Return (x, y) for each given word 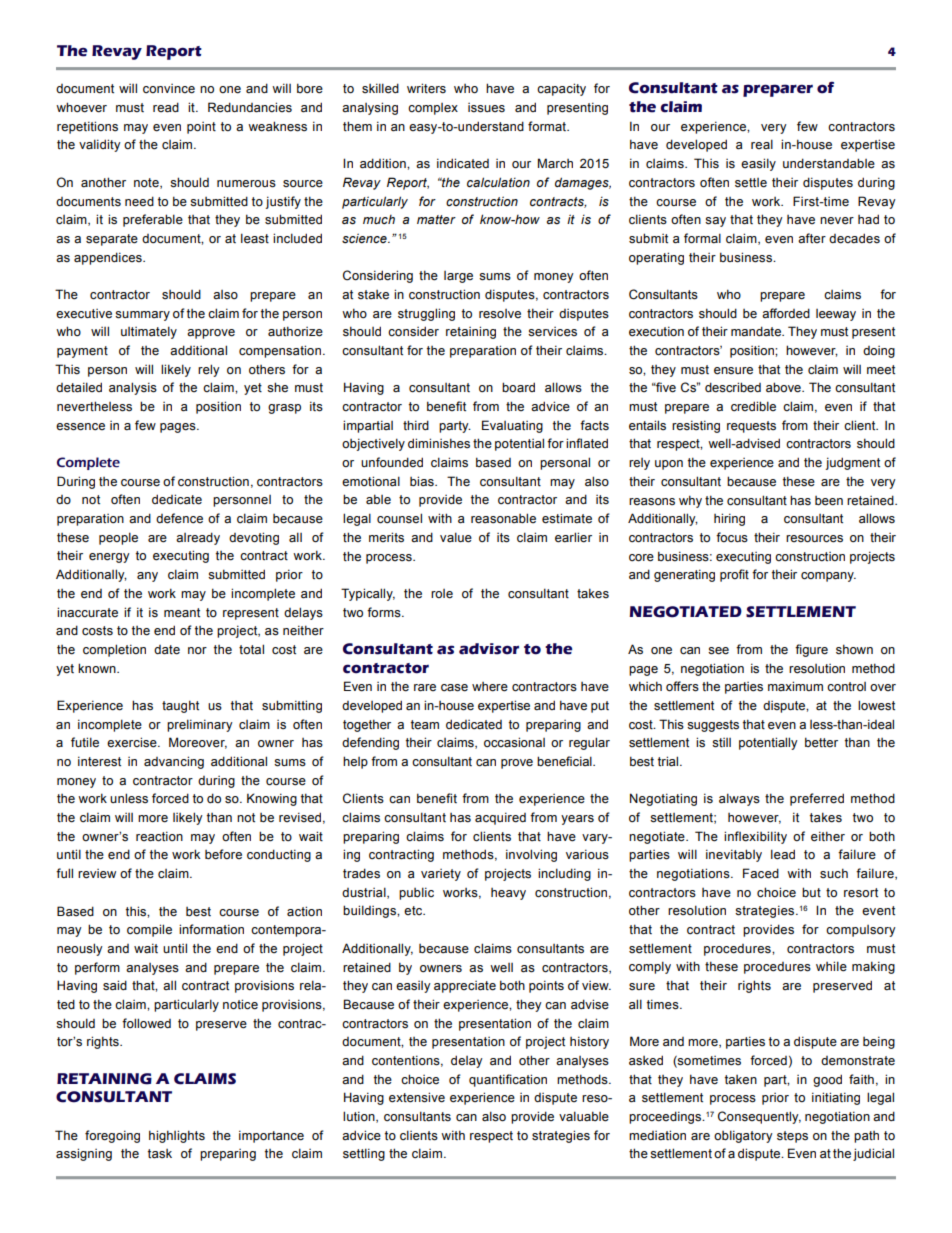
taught (180, 706)
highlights (177, 1136)
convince (169, 89)
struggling (426, 314)
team (425, 725)
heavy (508, 894)
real (762, 144)
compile (149, 930)
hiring (729, 519)
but (811, 892)
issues (486, 108)
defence (179, 518)
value (456, 537)
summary (142, 316)
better (821, 742)
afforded (786, 313)
